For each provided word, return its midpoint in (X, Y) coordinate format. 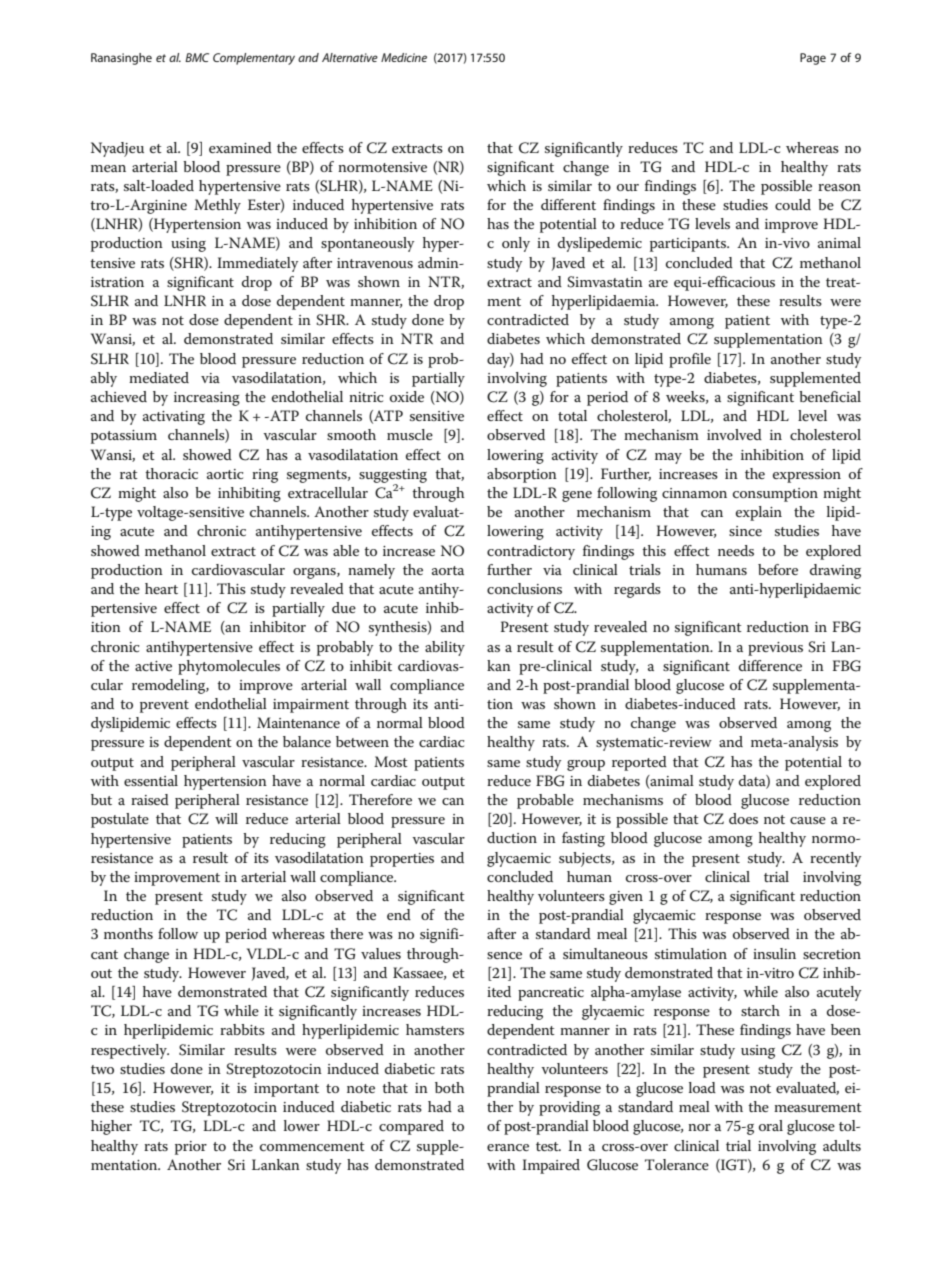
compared (411, 1127)
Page (813, 59)
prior (191, 1148)
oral (771, 1125)
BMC (197, 57)
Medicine (404, 57)
